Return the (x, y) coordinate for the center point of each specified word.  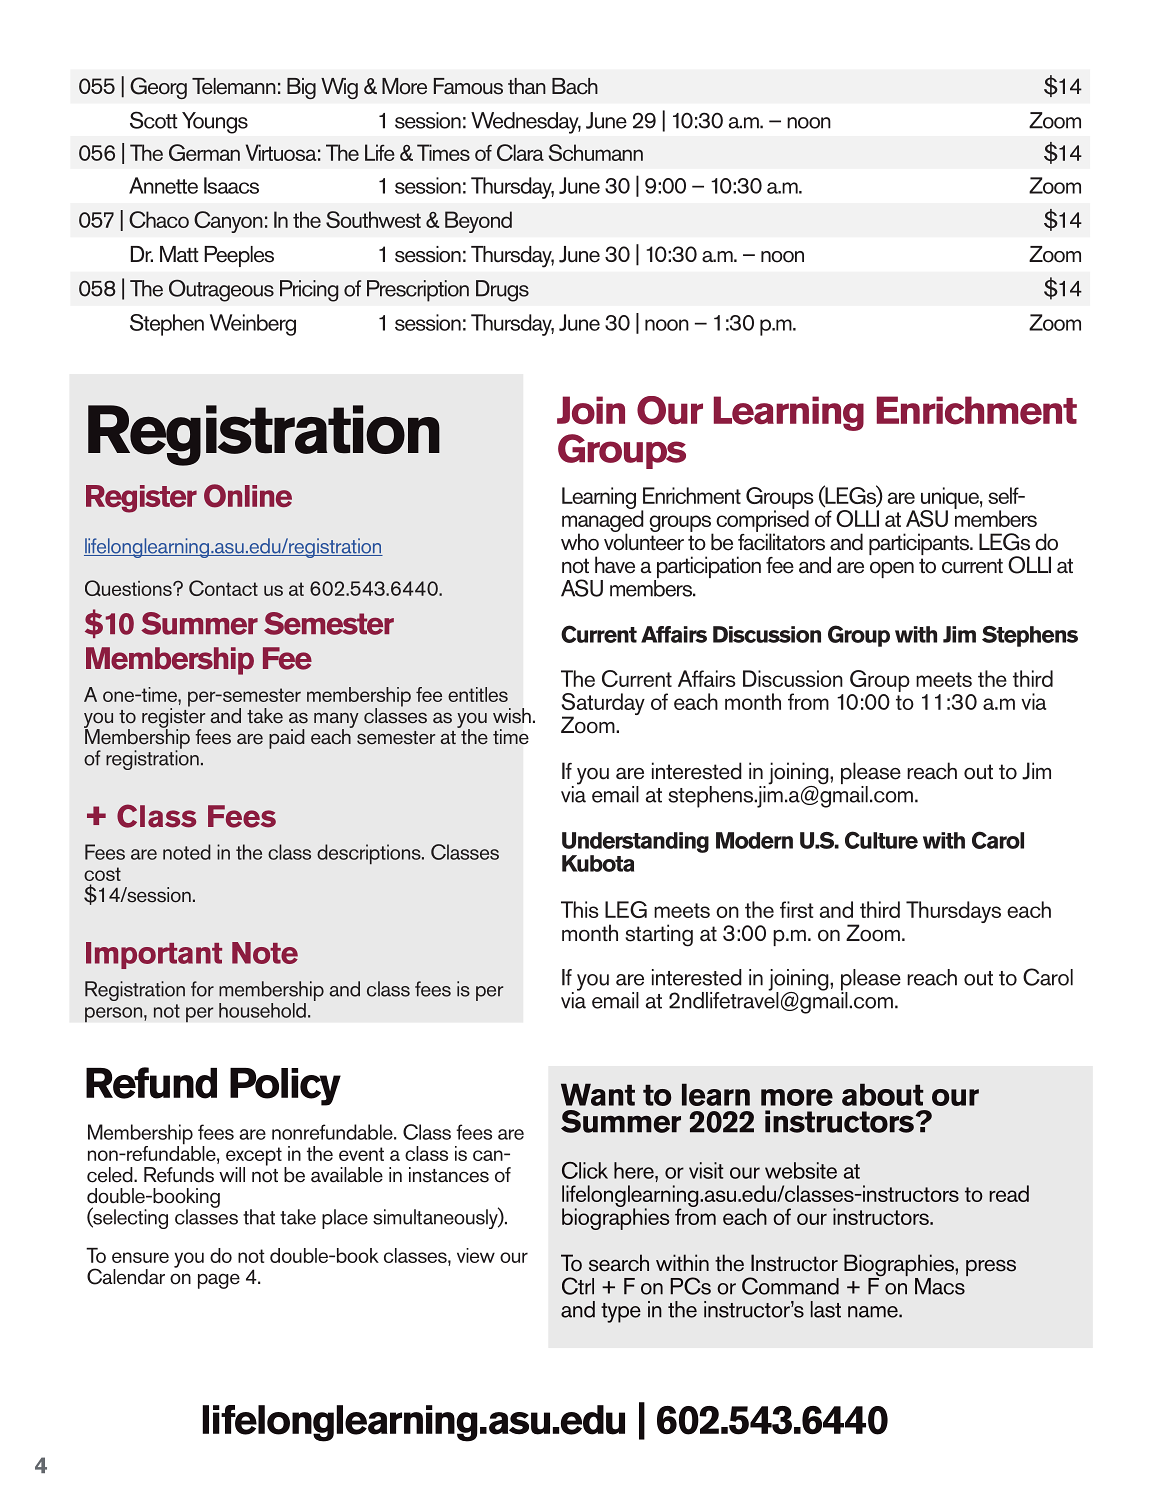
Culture (881, 840)
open (892, 570)
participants (920, 544)
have (615, 565)
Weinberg (253, 325)
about (883, 1094)
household (262, 1010)
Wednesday (526, 123)
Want (598, 1094)
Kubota (598, 863)
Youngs (215, 123)
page (219, 1281)
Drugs (502, 291)
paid (287, 739)
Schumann (595, 152)
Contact (223, 588)
